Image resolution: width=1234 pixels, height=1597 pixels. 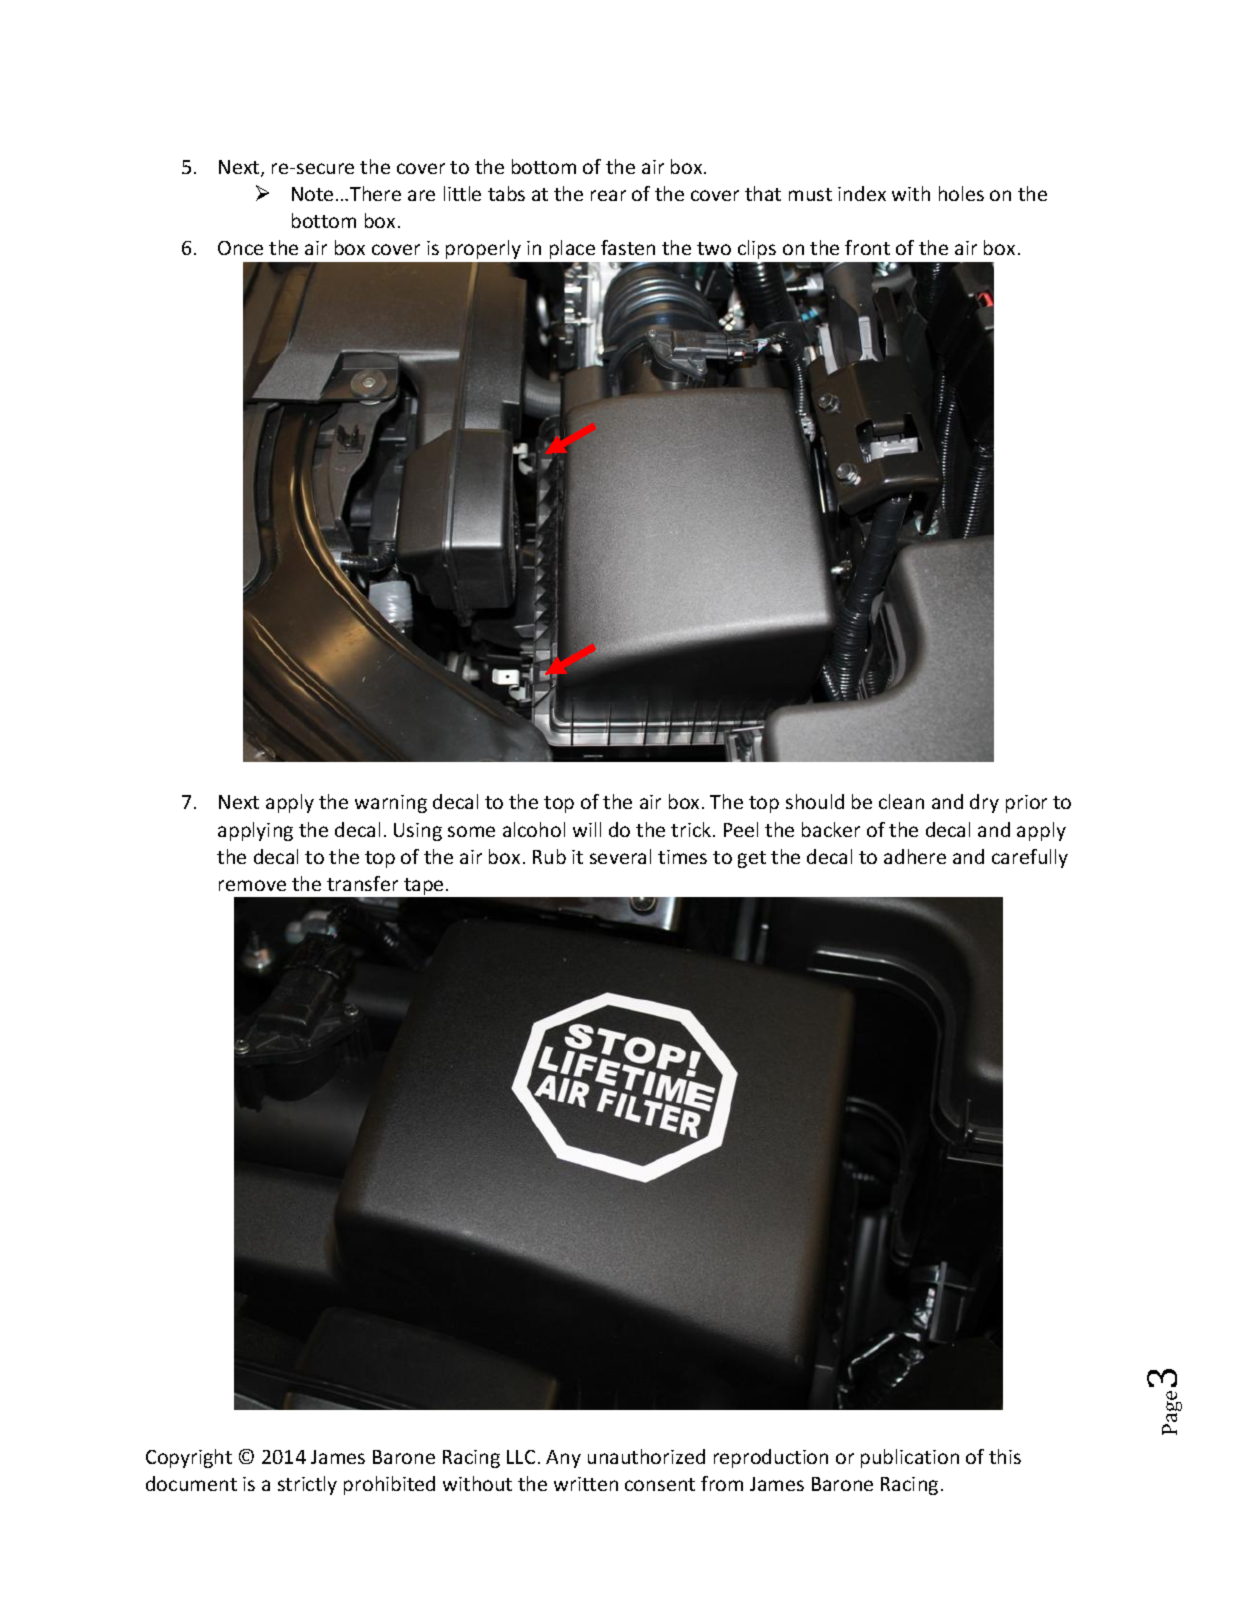 I want to click on unauthorized, so click(x=646, y=1456).
